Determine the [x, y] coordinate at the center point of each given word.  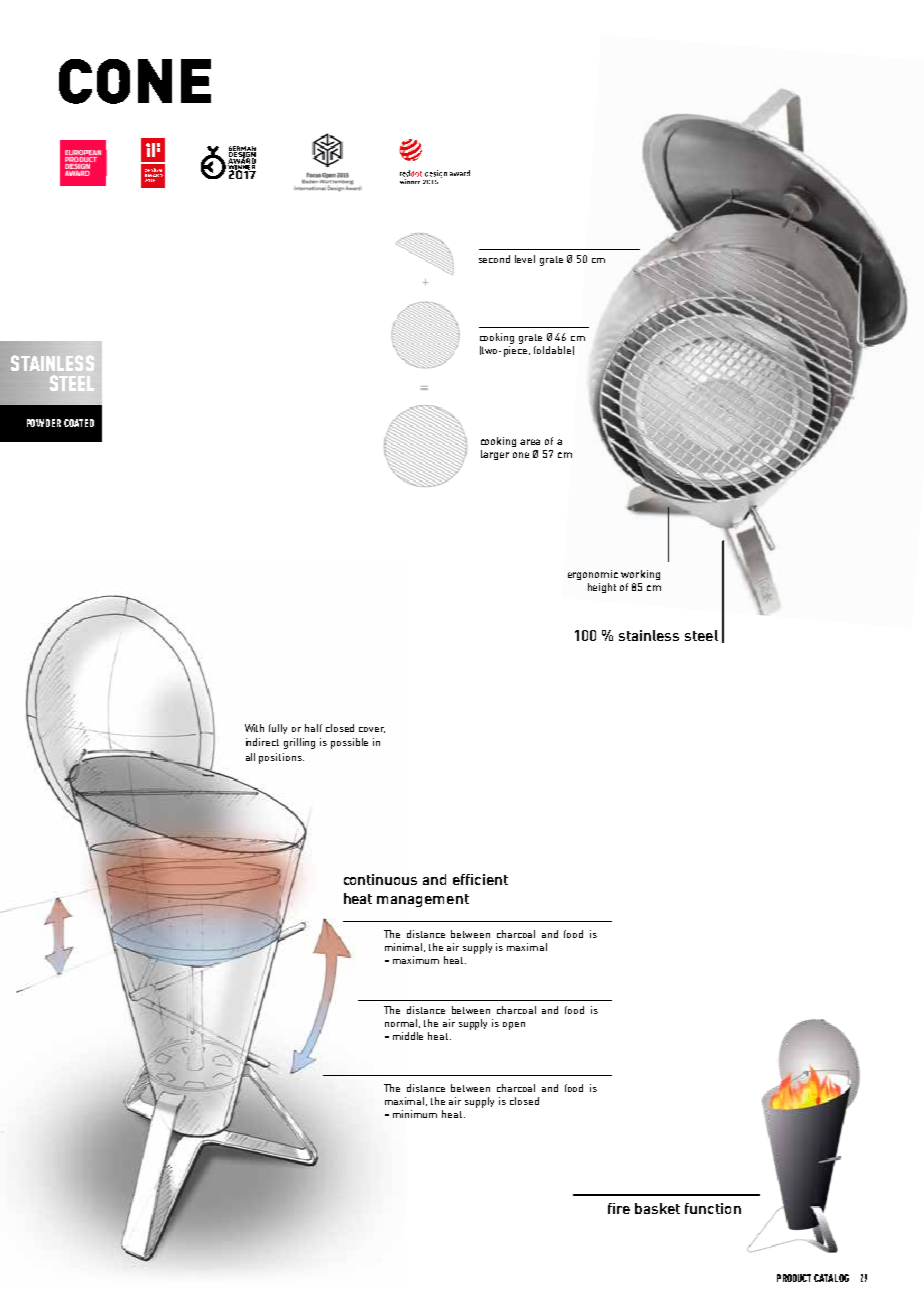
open [514, 1026]
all [250, 757]
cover [372, 730]
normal [402, 1023]
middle [408, 1036]
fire [619, 1208]
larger [495, 455]
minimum [415, 1114]
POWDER [44, 423]
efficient [480, 879]
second [494, 259]
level [525, 259]
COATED [79, 423]
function [713, 1208]
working [640, 575]
